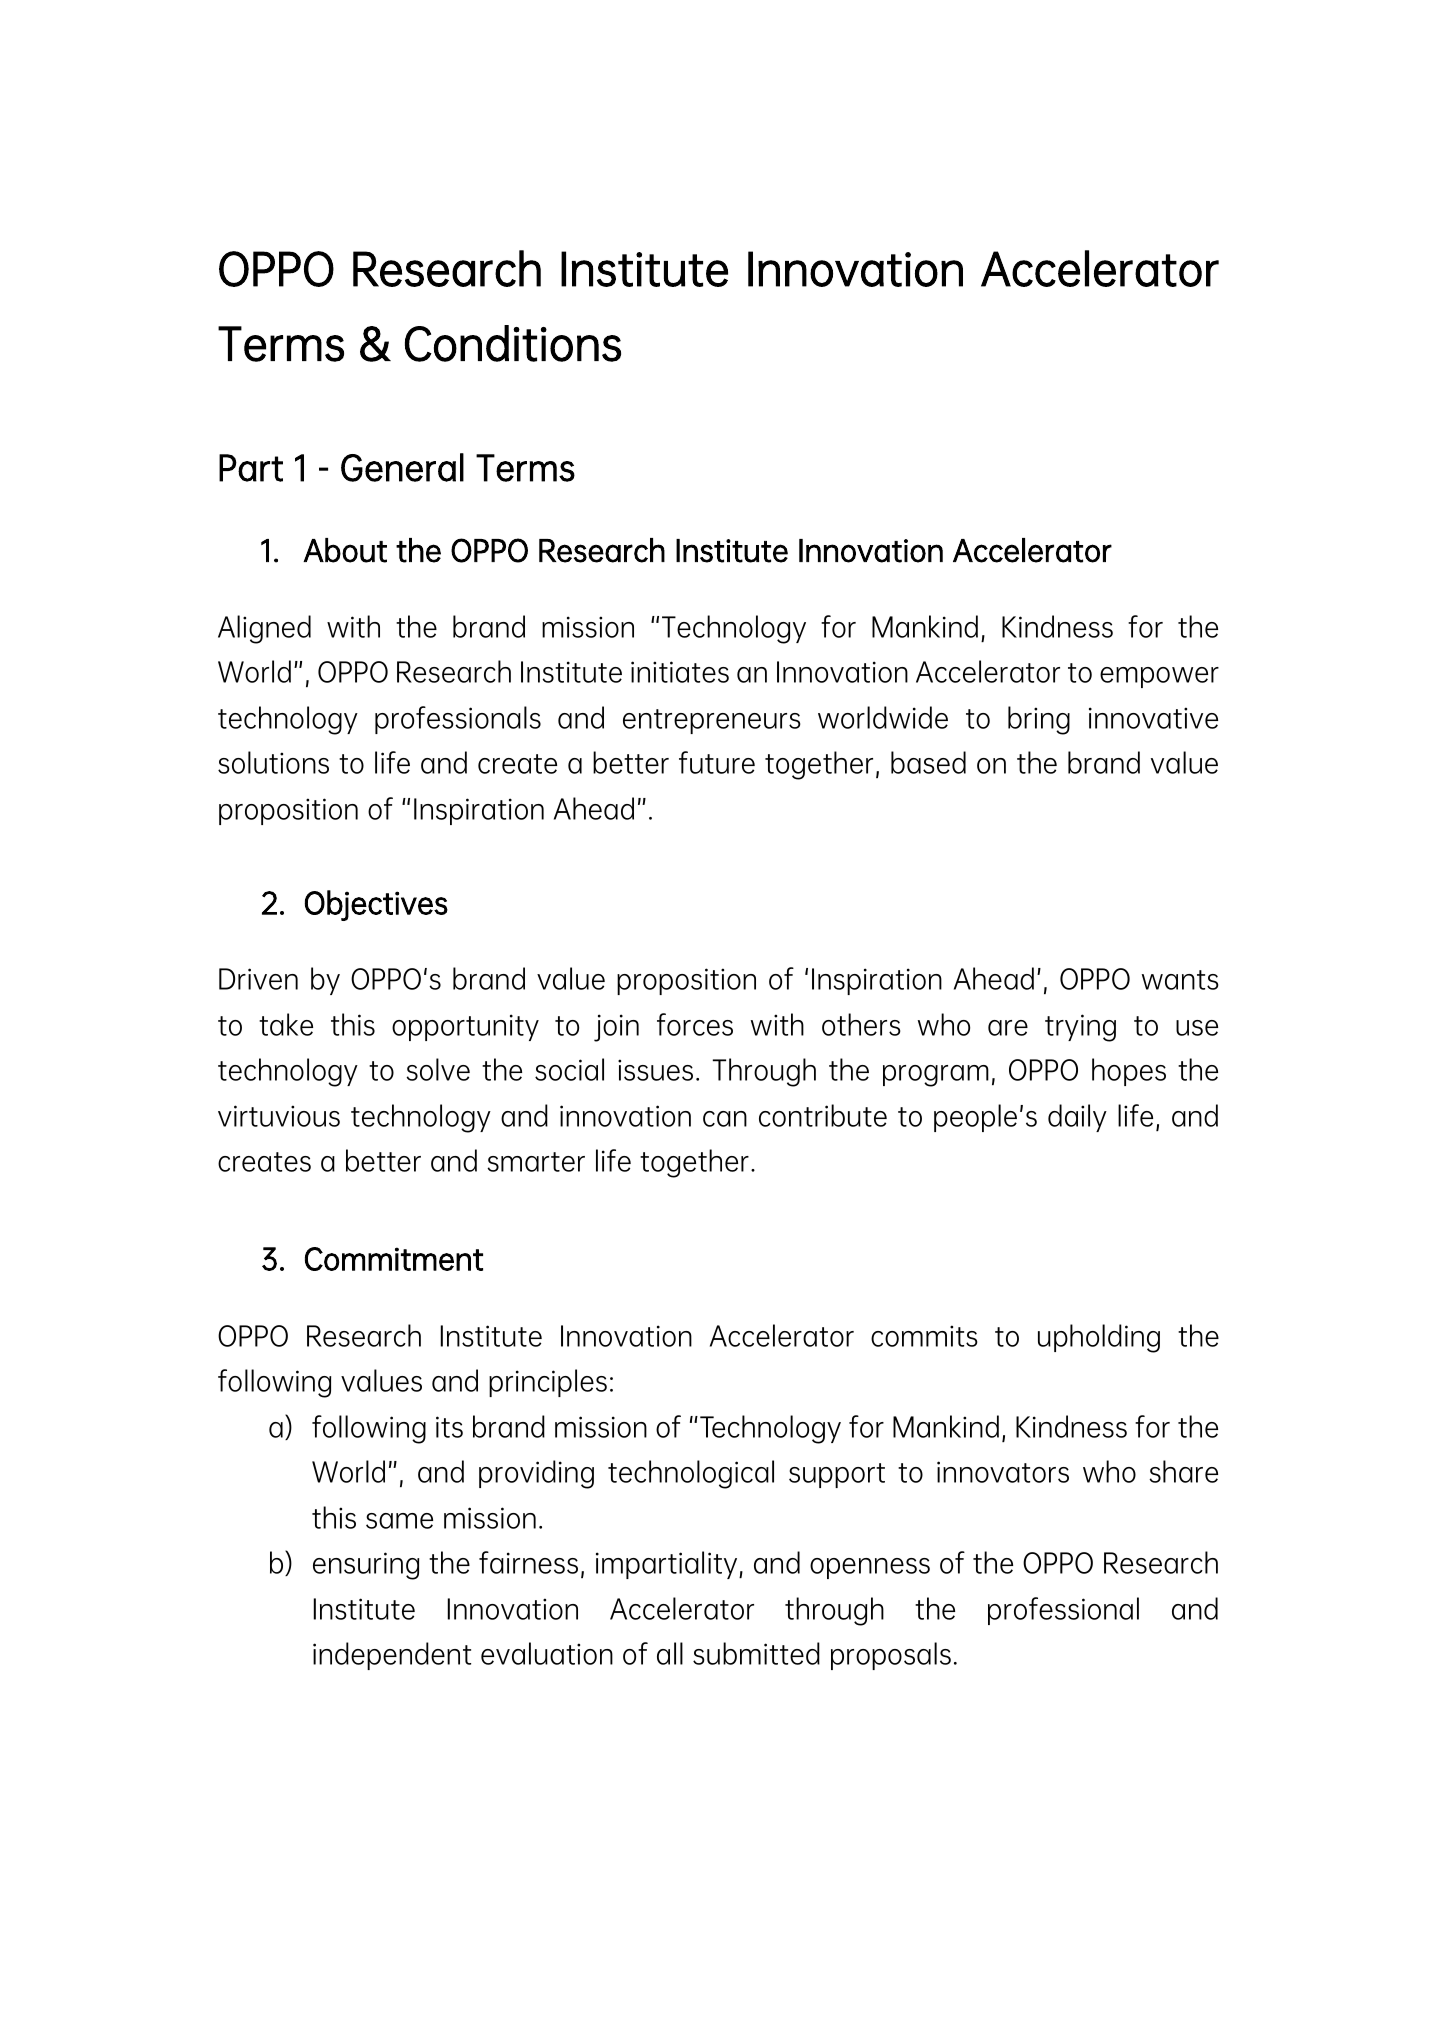  I want to click on Conditions, so click(513, 343).
